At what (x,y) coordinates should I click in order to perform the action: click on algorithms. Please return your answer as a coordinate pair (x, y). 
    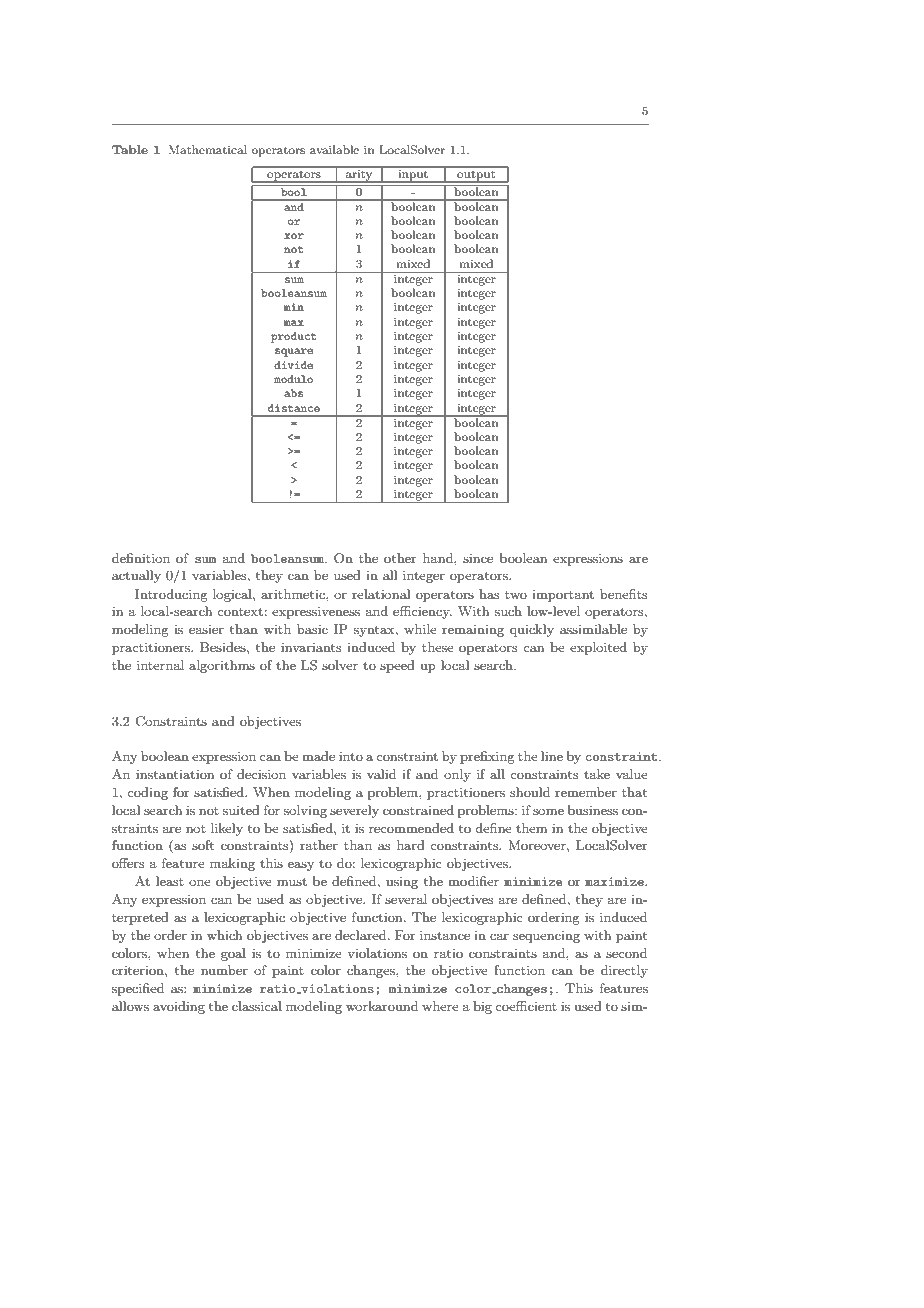
    Looking at the image, I should click on (222, 666).
